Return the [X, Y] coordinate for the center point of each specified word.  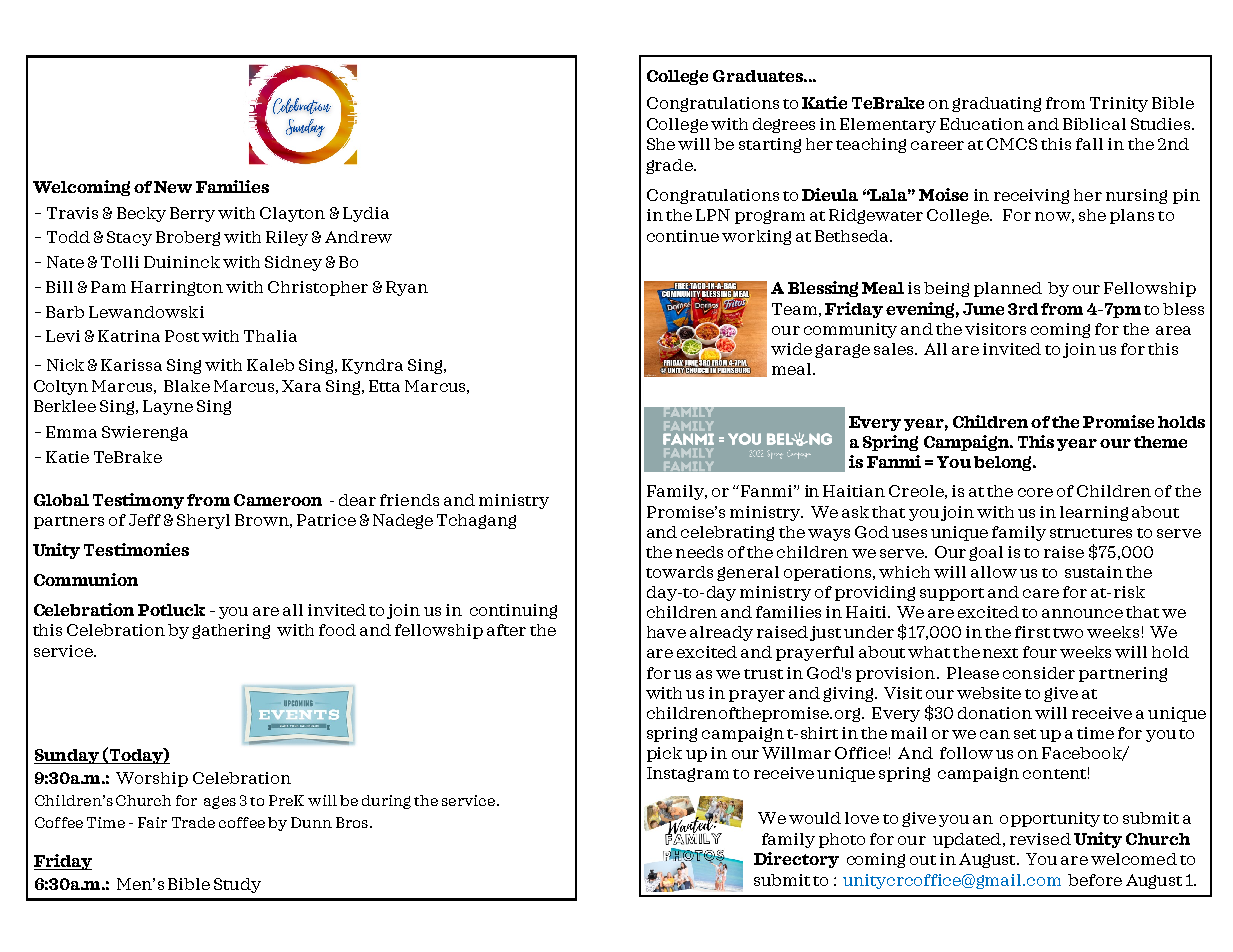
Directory [796, 860]
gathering [231, 631]
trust [763, 674]
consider [1039, 673]
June [983, 309]
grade [670, 166]
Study [237, 885]
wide [791, 349]
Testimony [138, 501]
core [1035, 492]
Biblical [1094, 124]
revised [1040, 839]
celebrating [727, 533]
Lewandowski [146, 312]
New [173, 187]
